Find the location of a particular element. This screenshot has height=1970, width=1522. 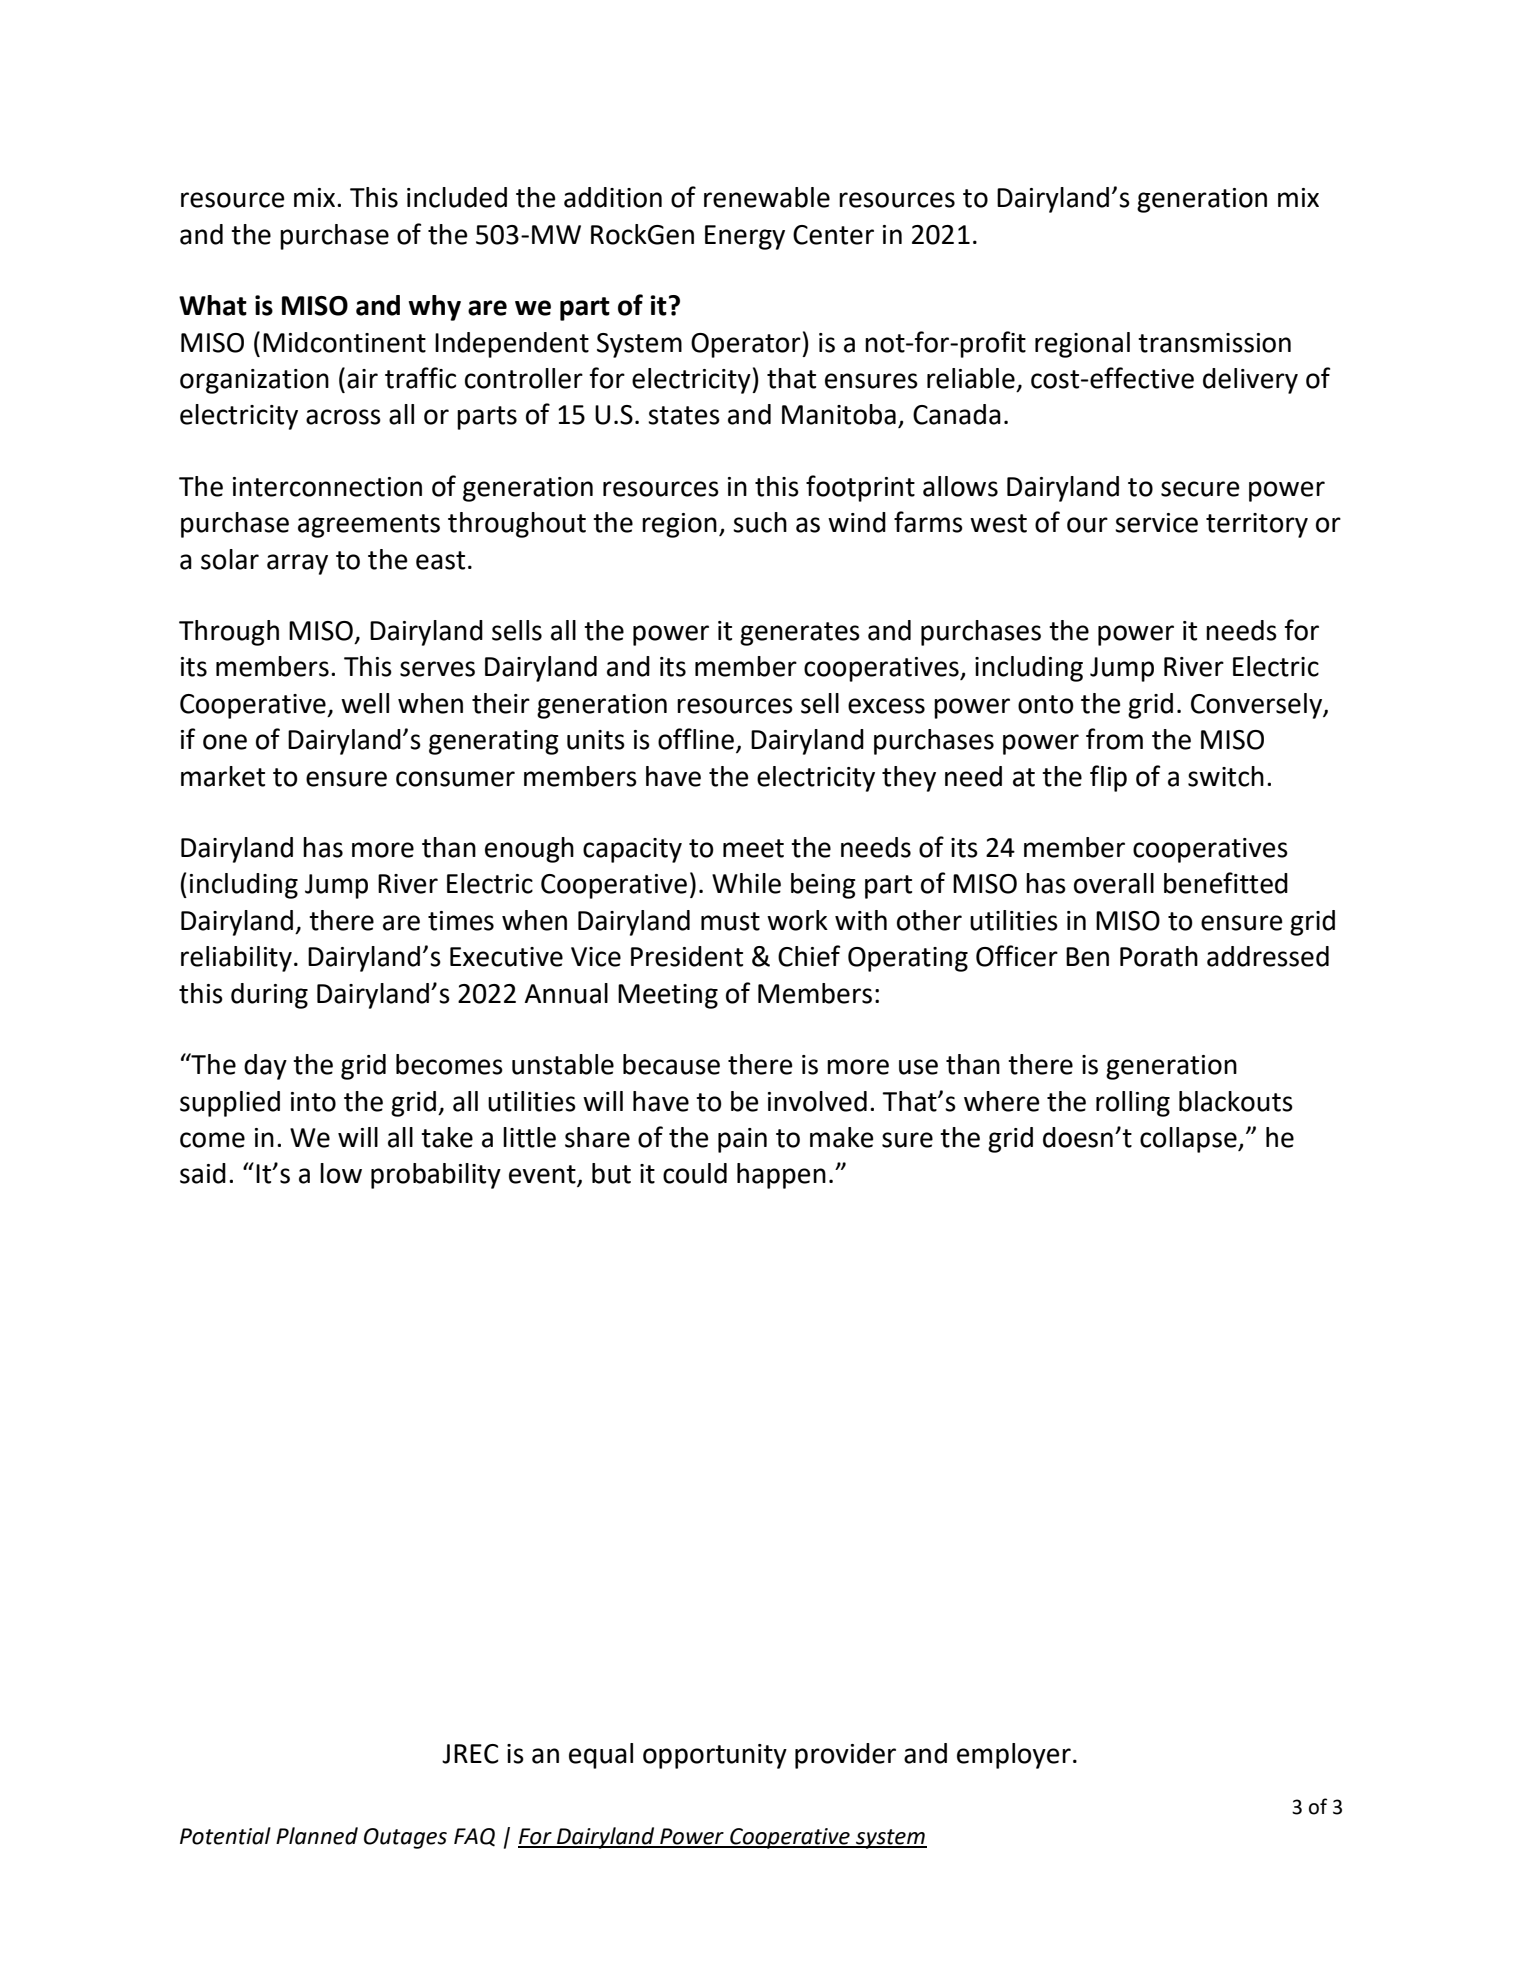

Planned is located at coordinates (317, 1836).
